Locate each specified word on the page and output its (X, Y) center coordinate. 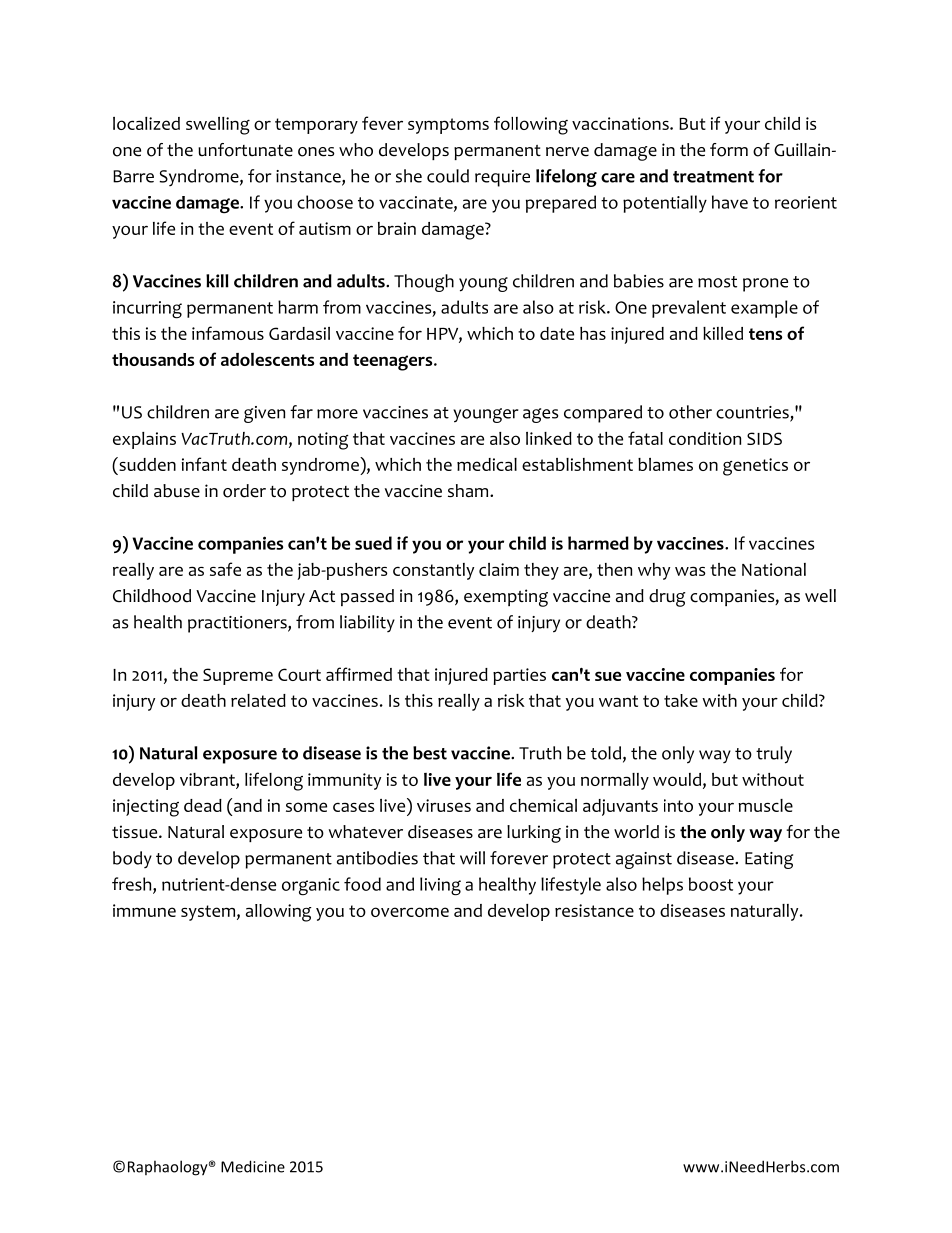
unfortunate (245, 150)
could (448, 176)
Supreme (238, 676)
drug (667, 598)
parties (519, 676)
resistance (594, 910)
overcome (410, 912)
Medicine (253, 1166)
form (729, 150)
